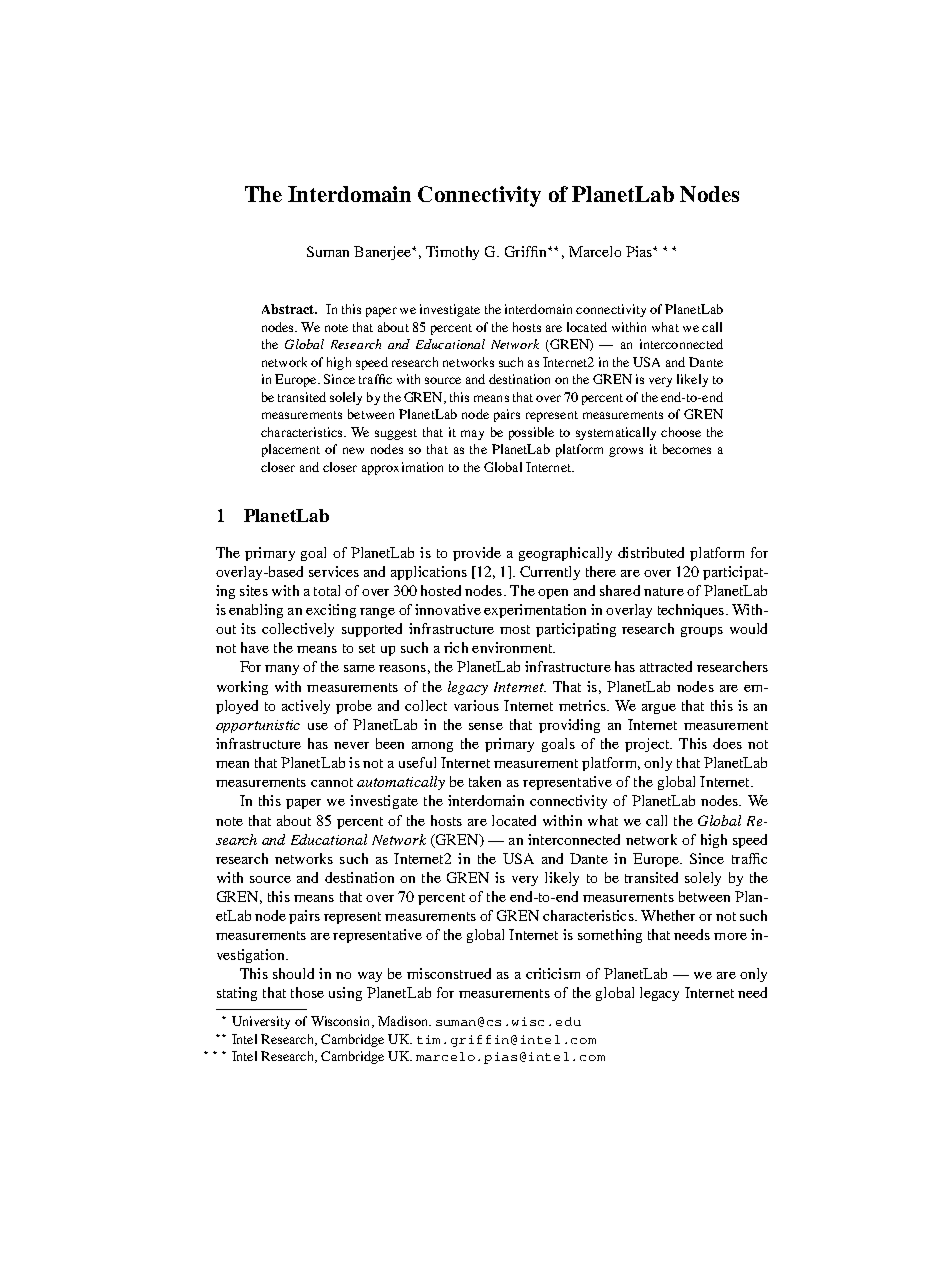  Describe the element at coordinates (255, 647) in the image. I see `have` at that location.
